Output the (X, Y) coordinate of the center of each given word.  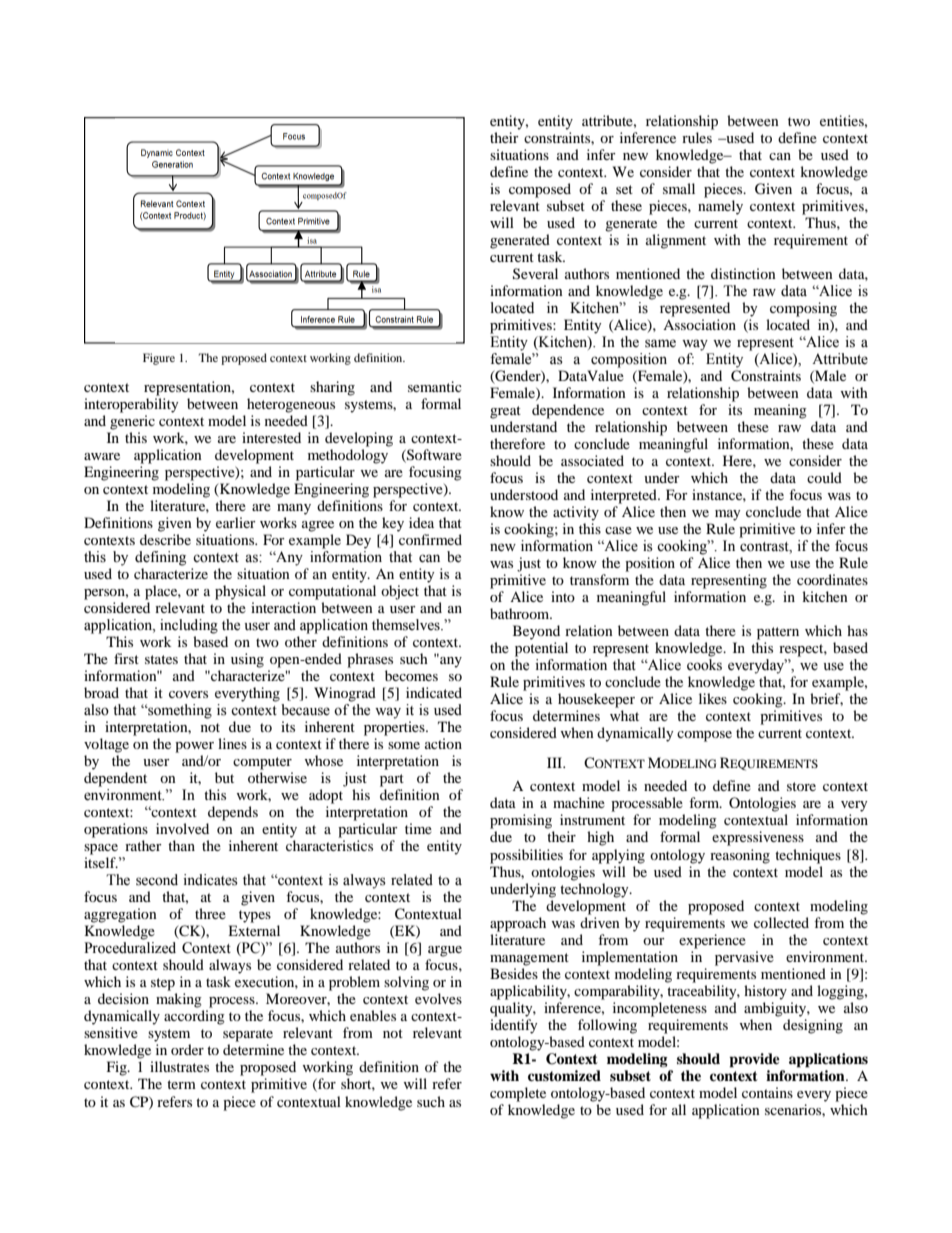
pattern (778, 633)
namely (720, 207)
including (189, 626)
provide (754, 1060)
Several (535, 274)
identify (514, 1026)
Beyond (536, 632)
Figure (159, 359)
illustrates (179, 1066)
